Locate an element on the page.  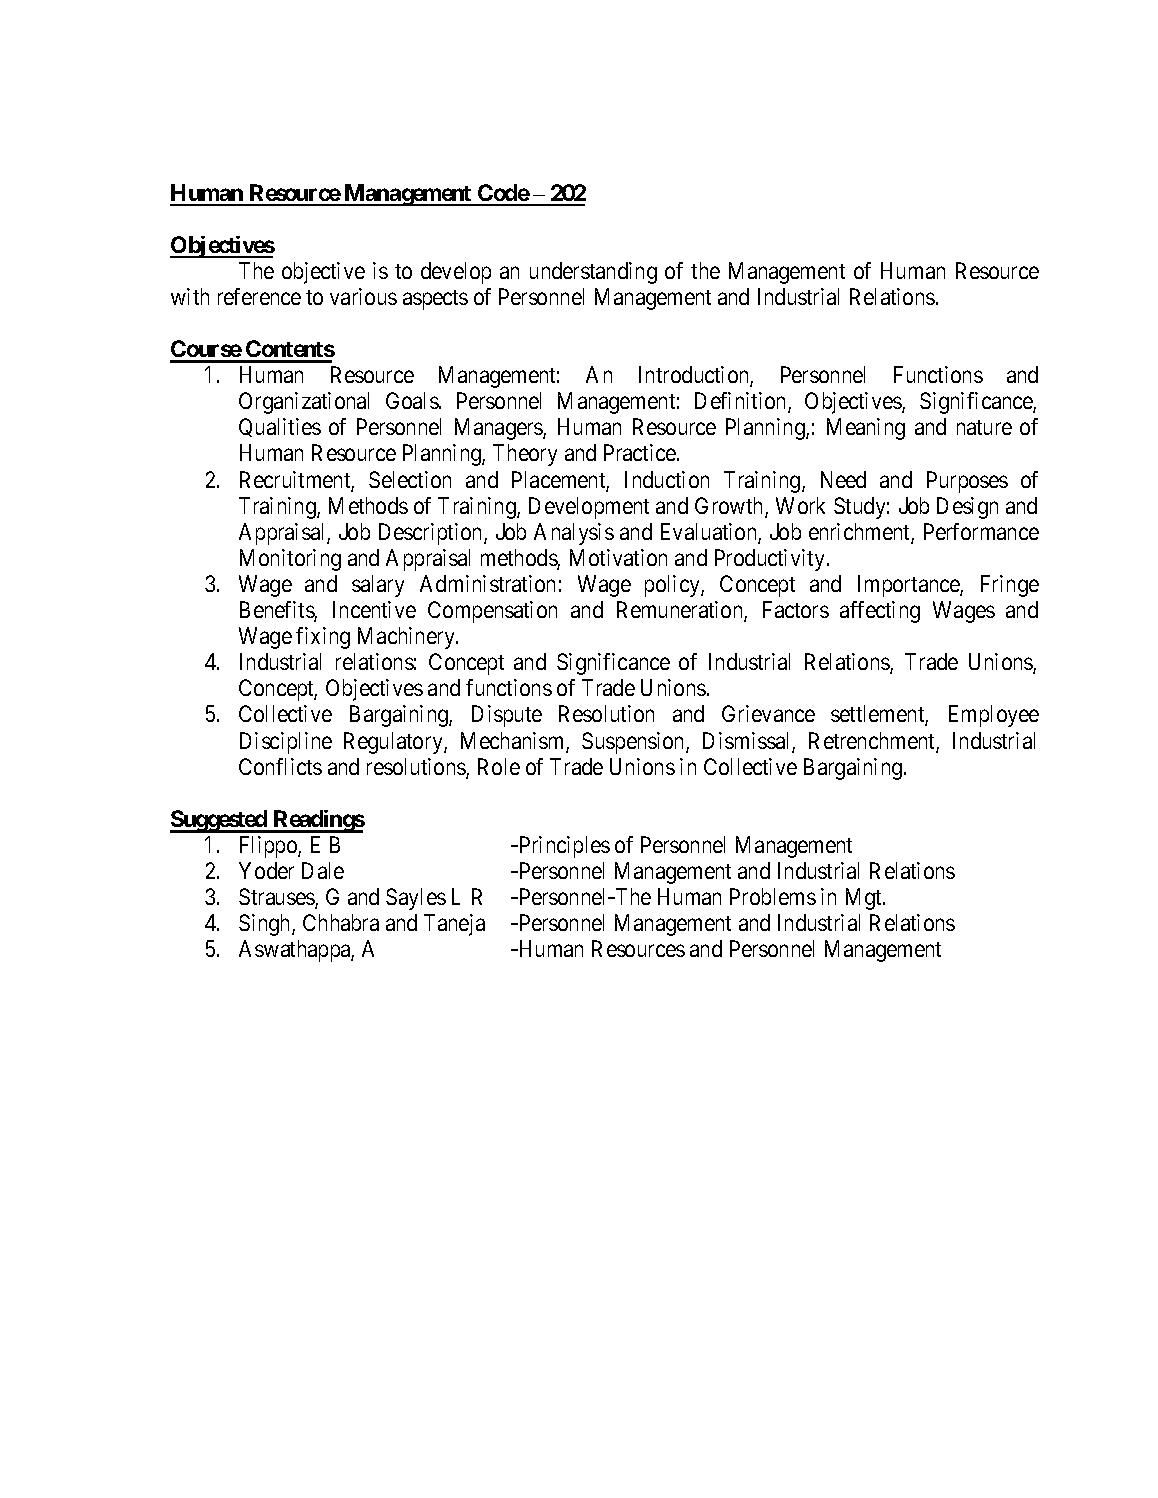
Dispute is located at coordinates (507, 716).
